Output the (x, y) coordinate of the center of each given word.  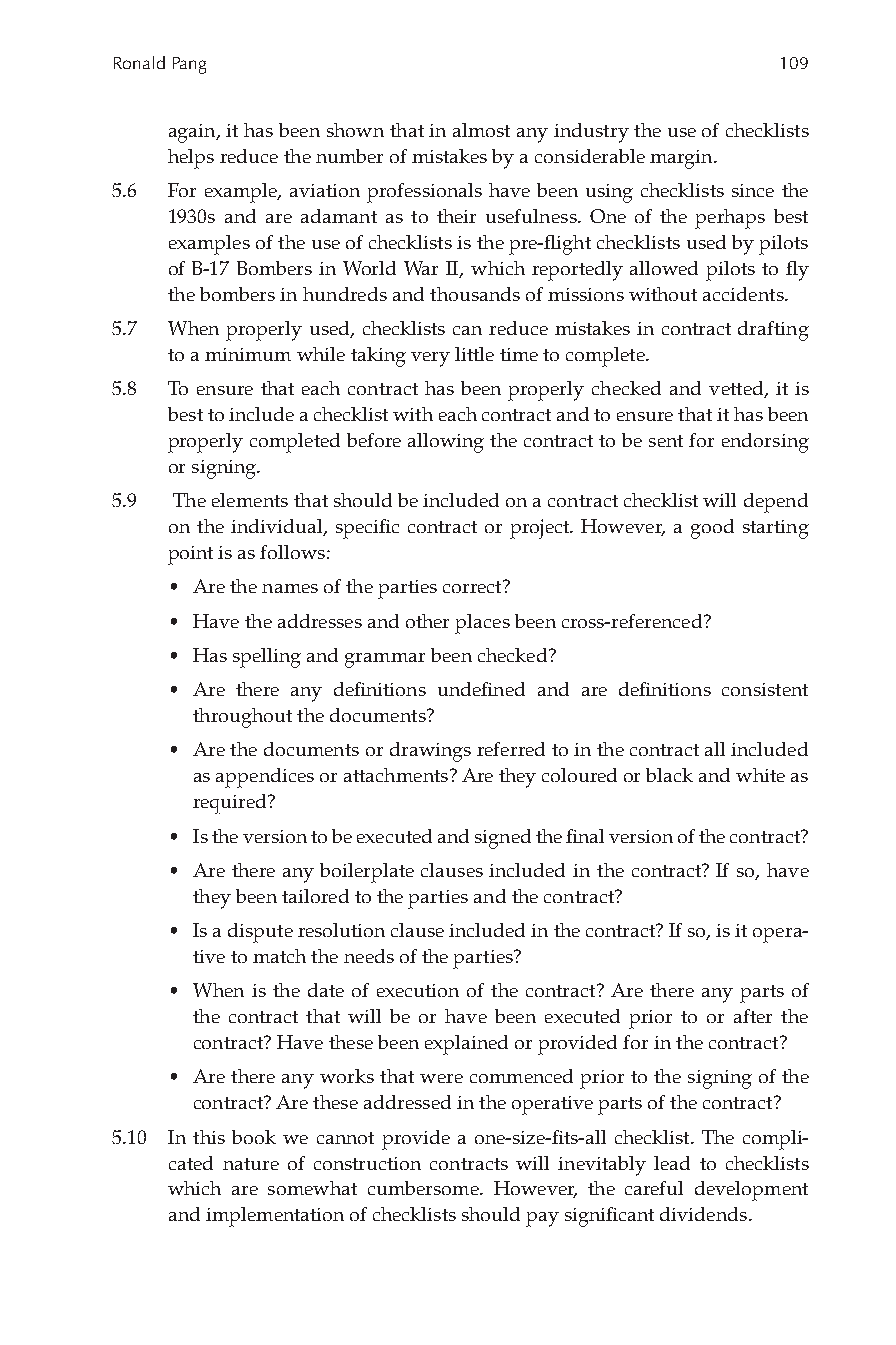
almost (481, 130)
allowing (446, 443)
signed (503, 839)
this (209, 1137)
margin (682, 159)
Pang (189, 65)
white (760, 775)
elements (250, 500)
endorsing (765, 443)
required (231, 804)
